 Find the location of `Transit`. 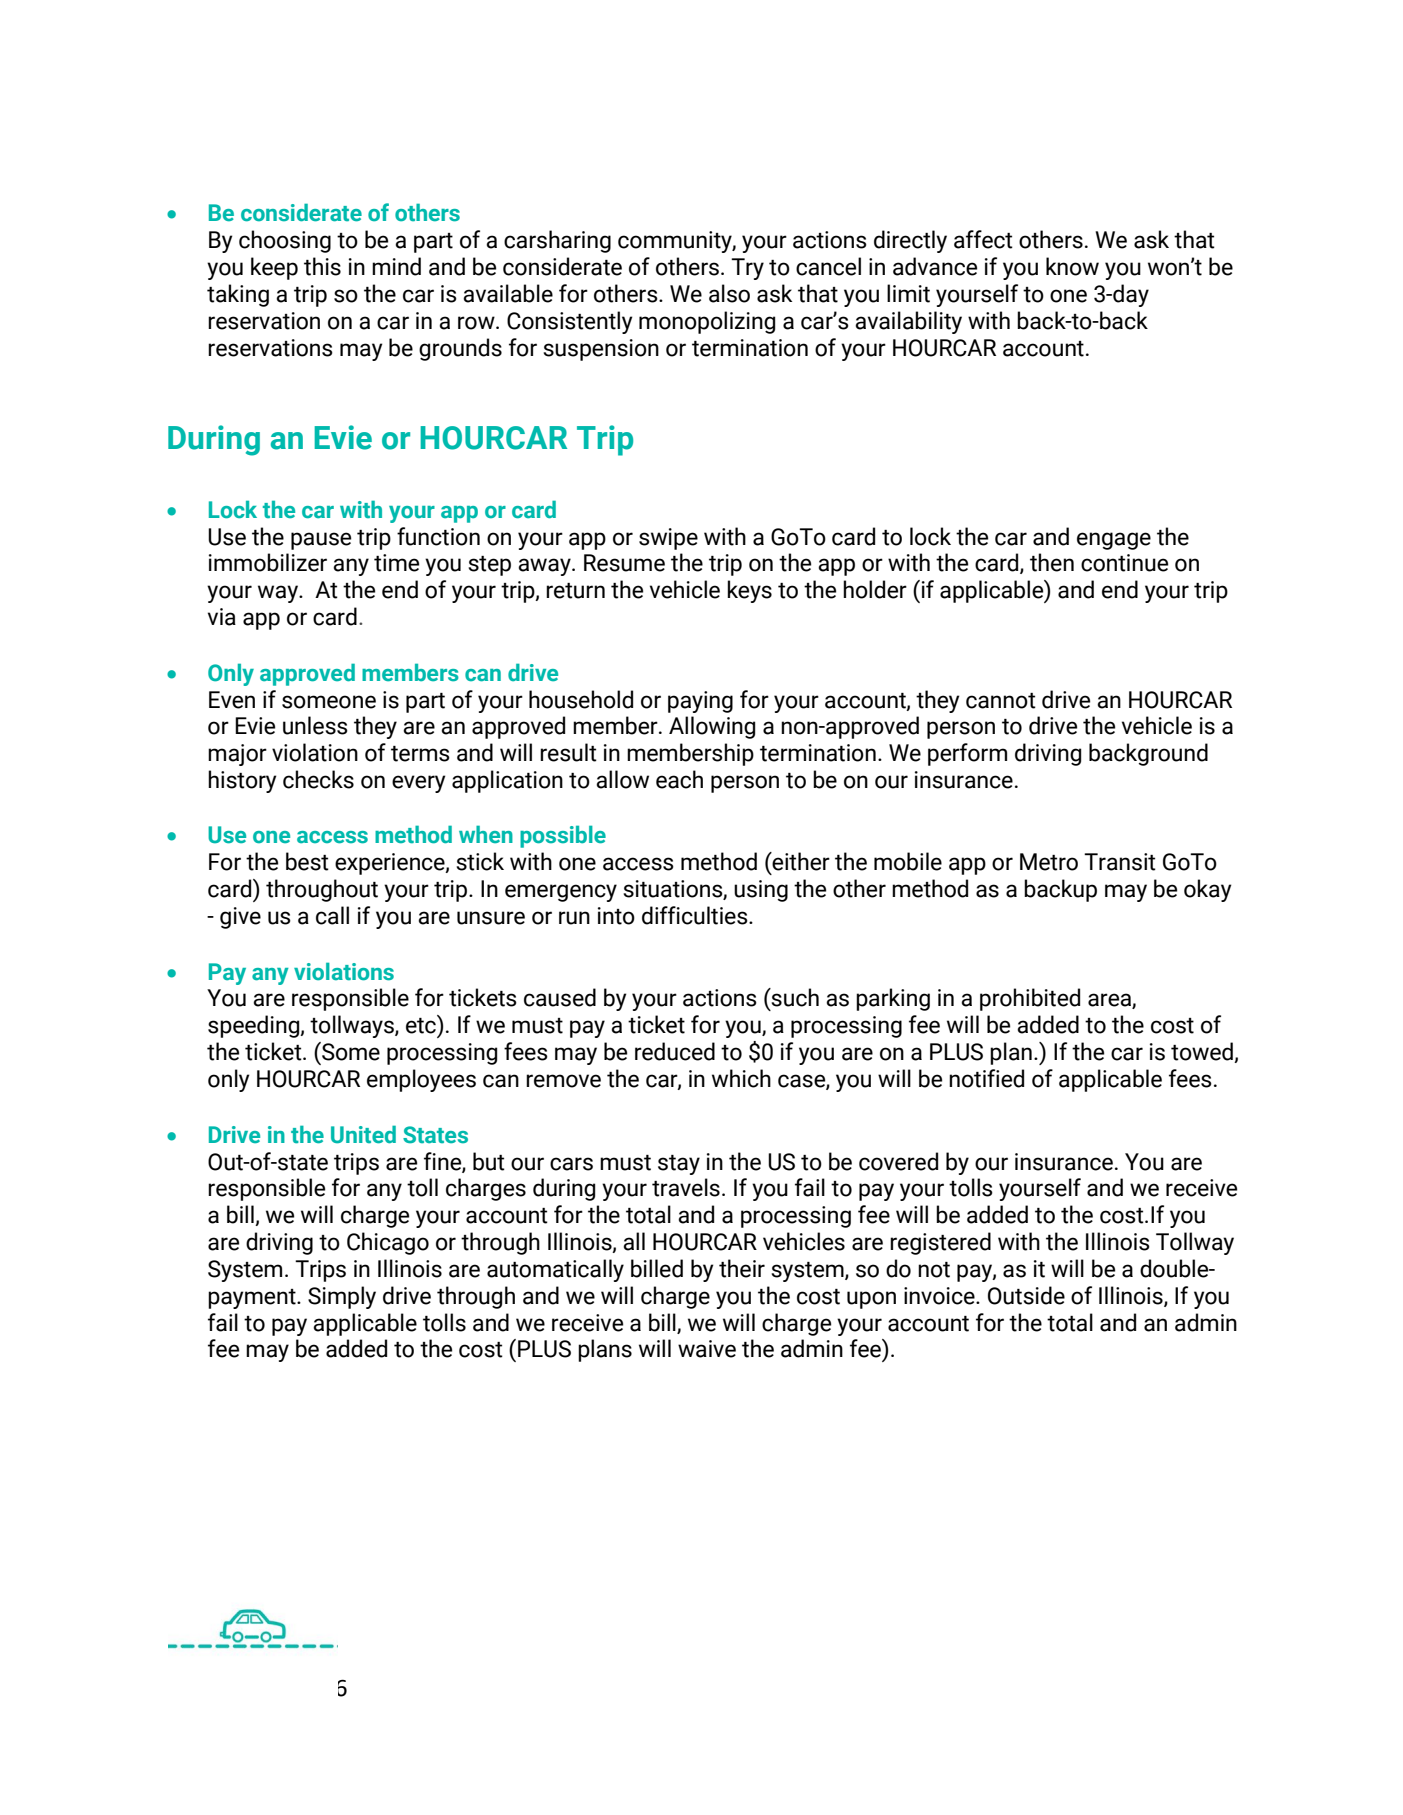

Transit is located at coordinates (1120, 862).
